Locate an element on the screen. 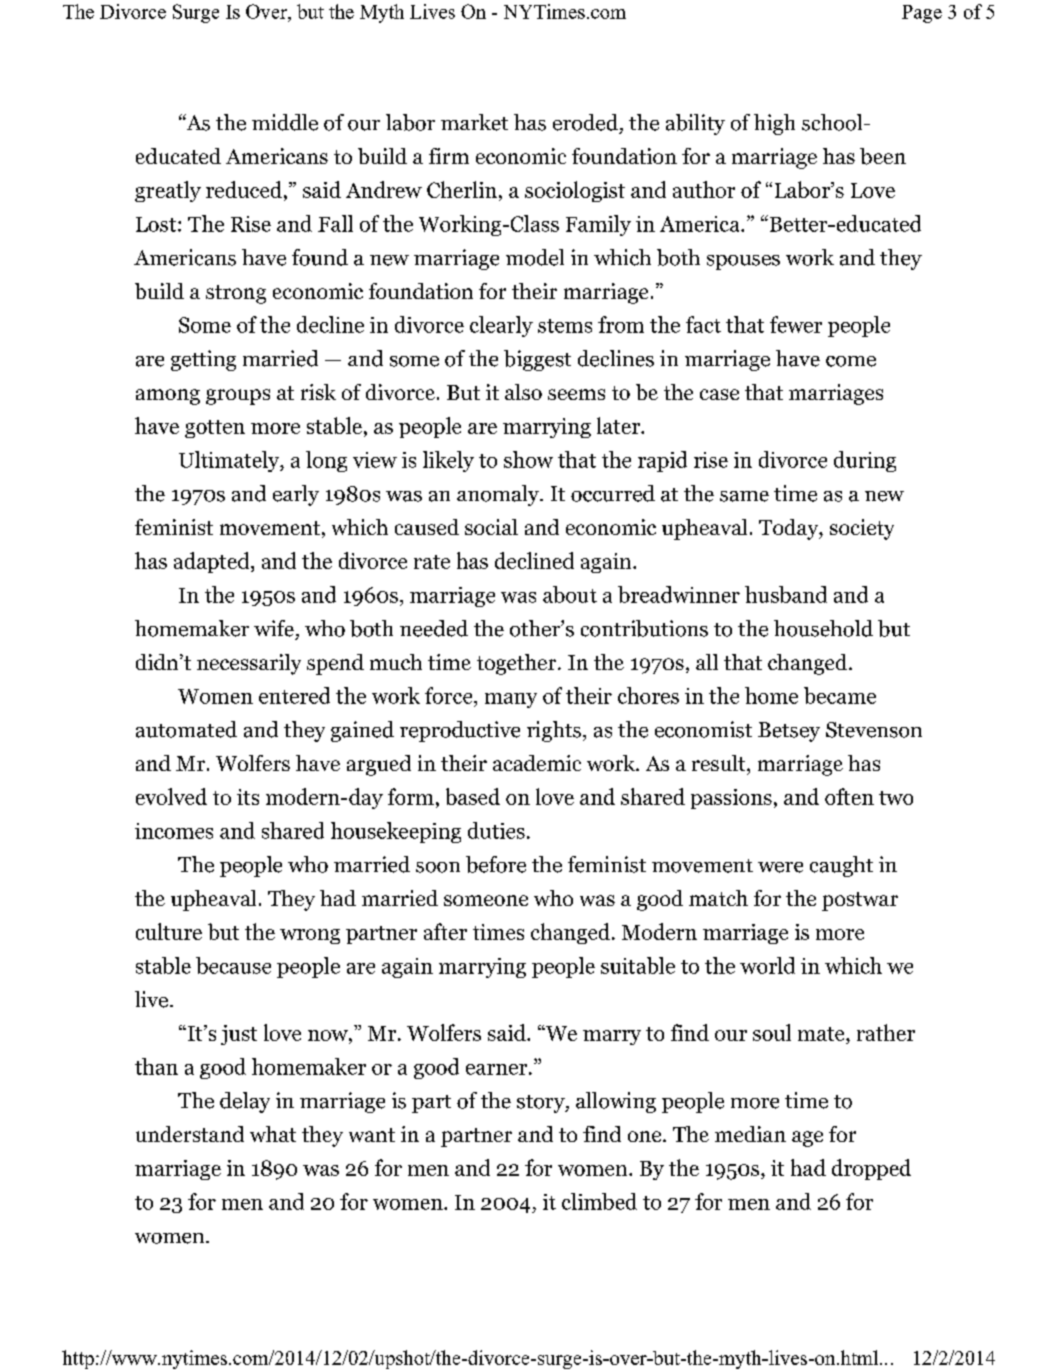 This screenshot has height=1370, width=1058. dropped is located at coordinates (871, 1169).
